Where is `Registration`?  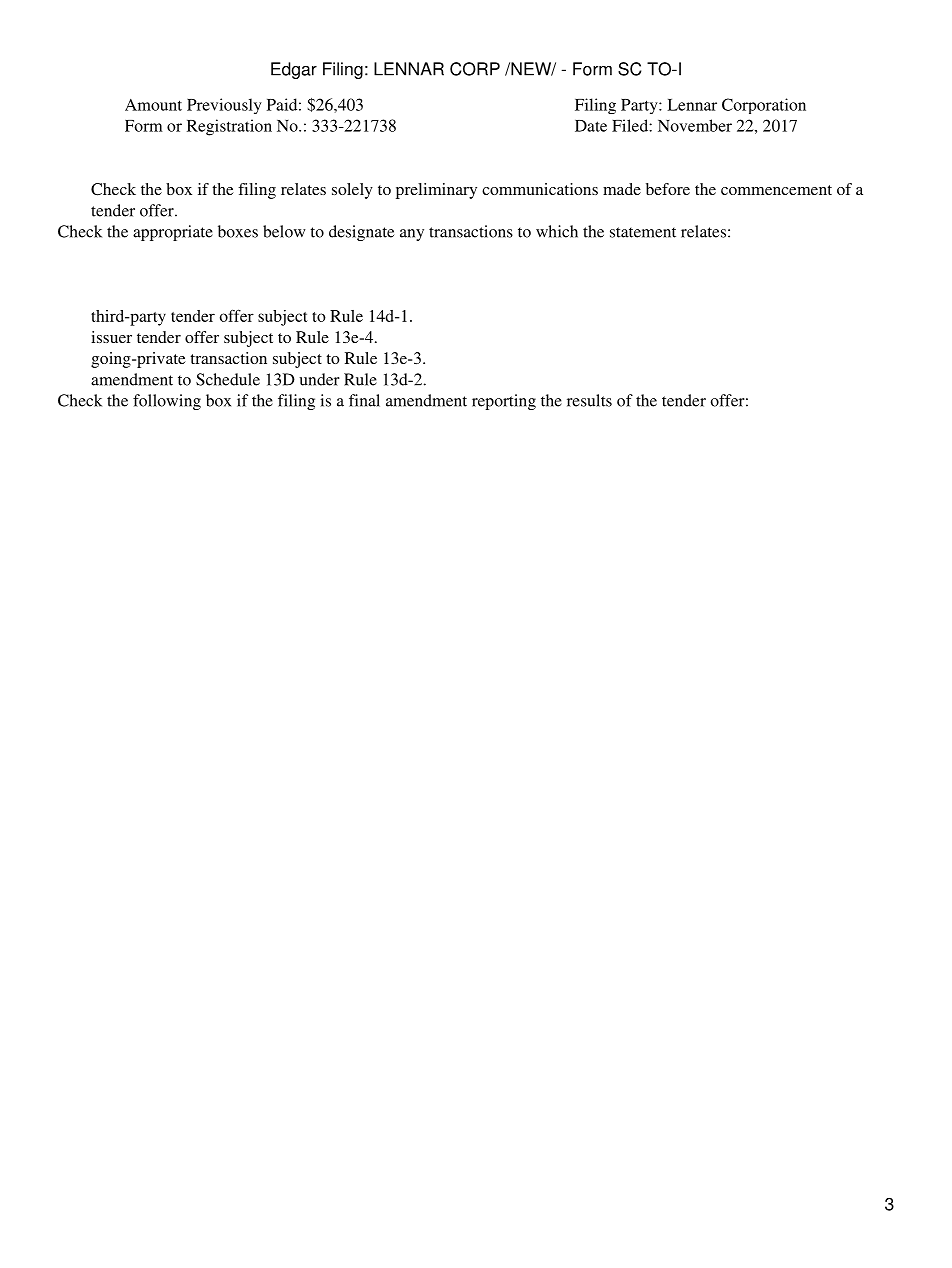 Registration is located at coordinates (229, 127).
